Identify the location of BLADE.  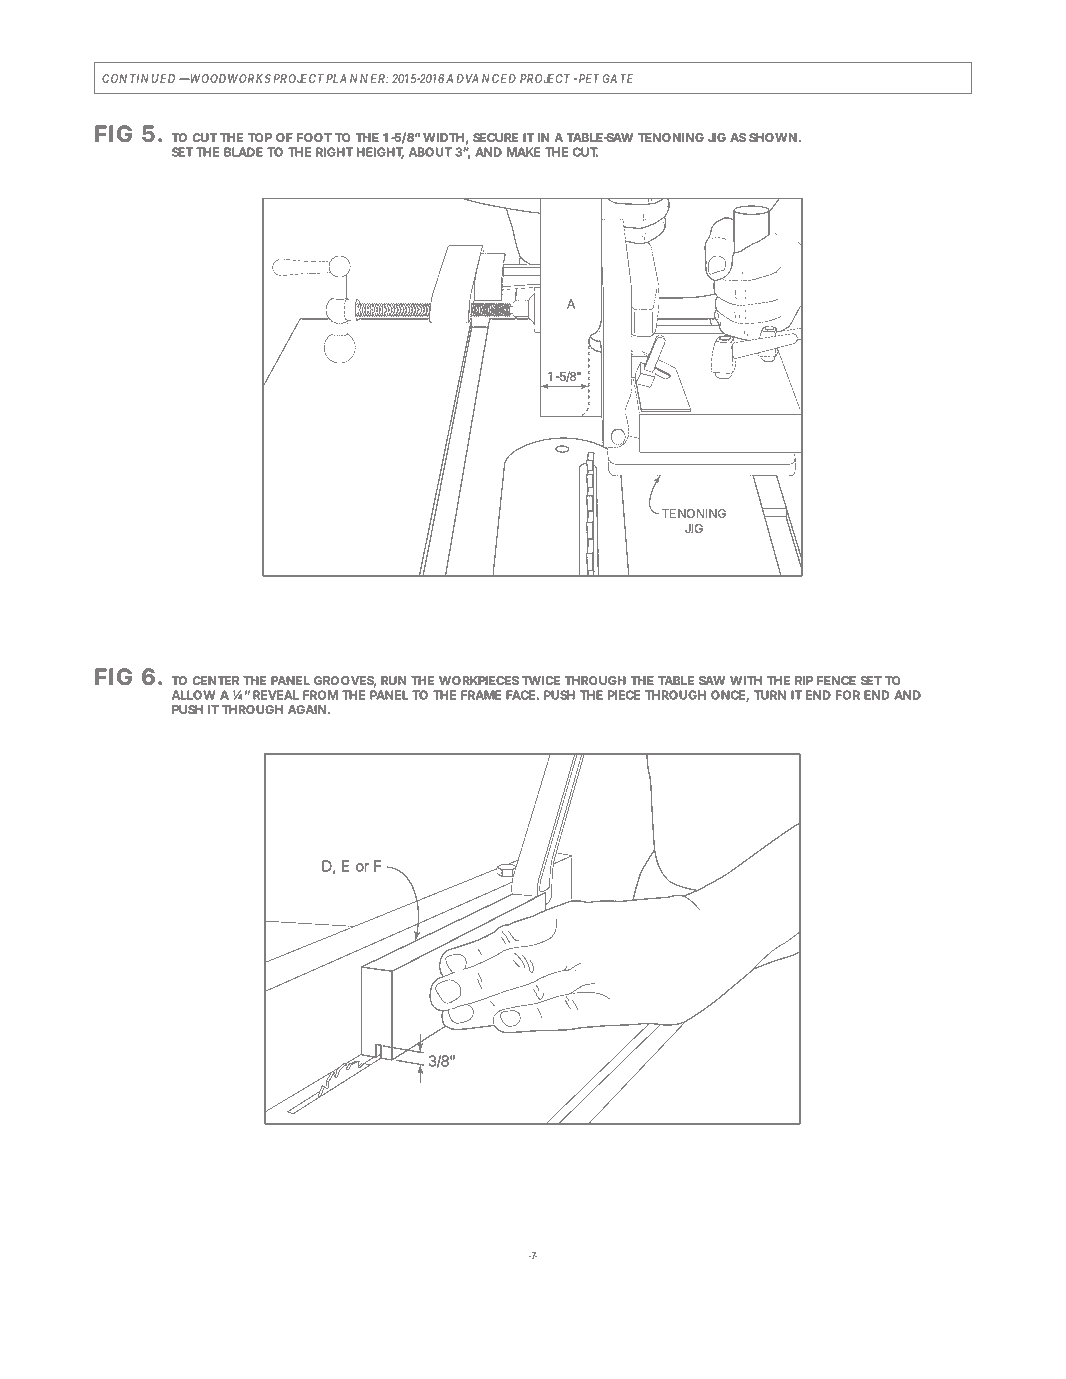
(243, 152).
